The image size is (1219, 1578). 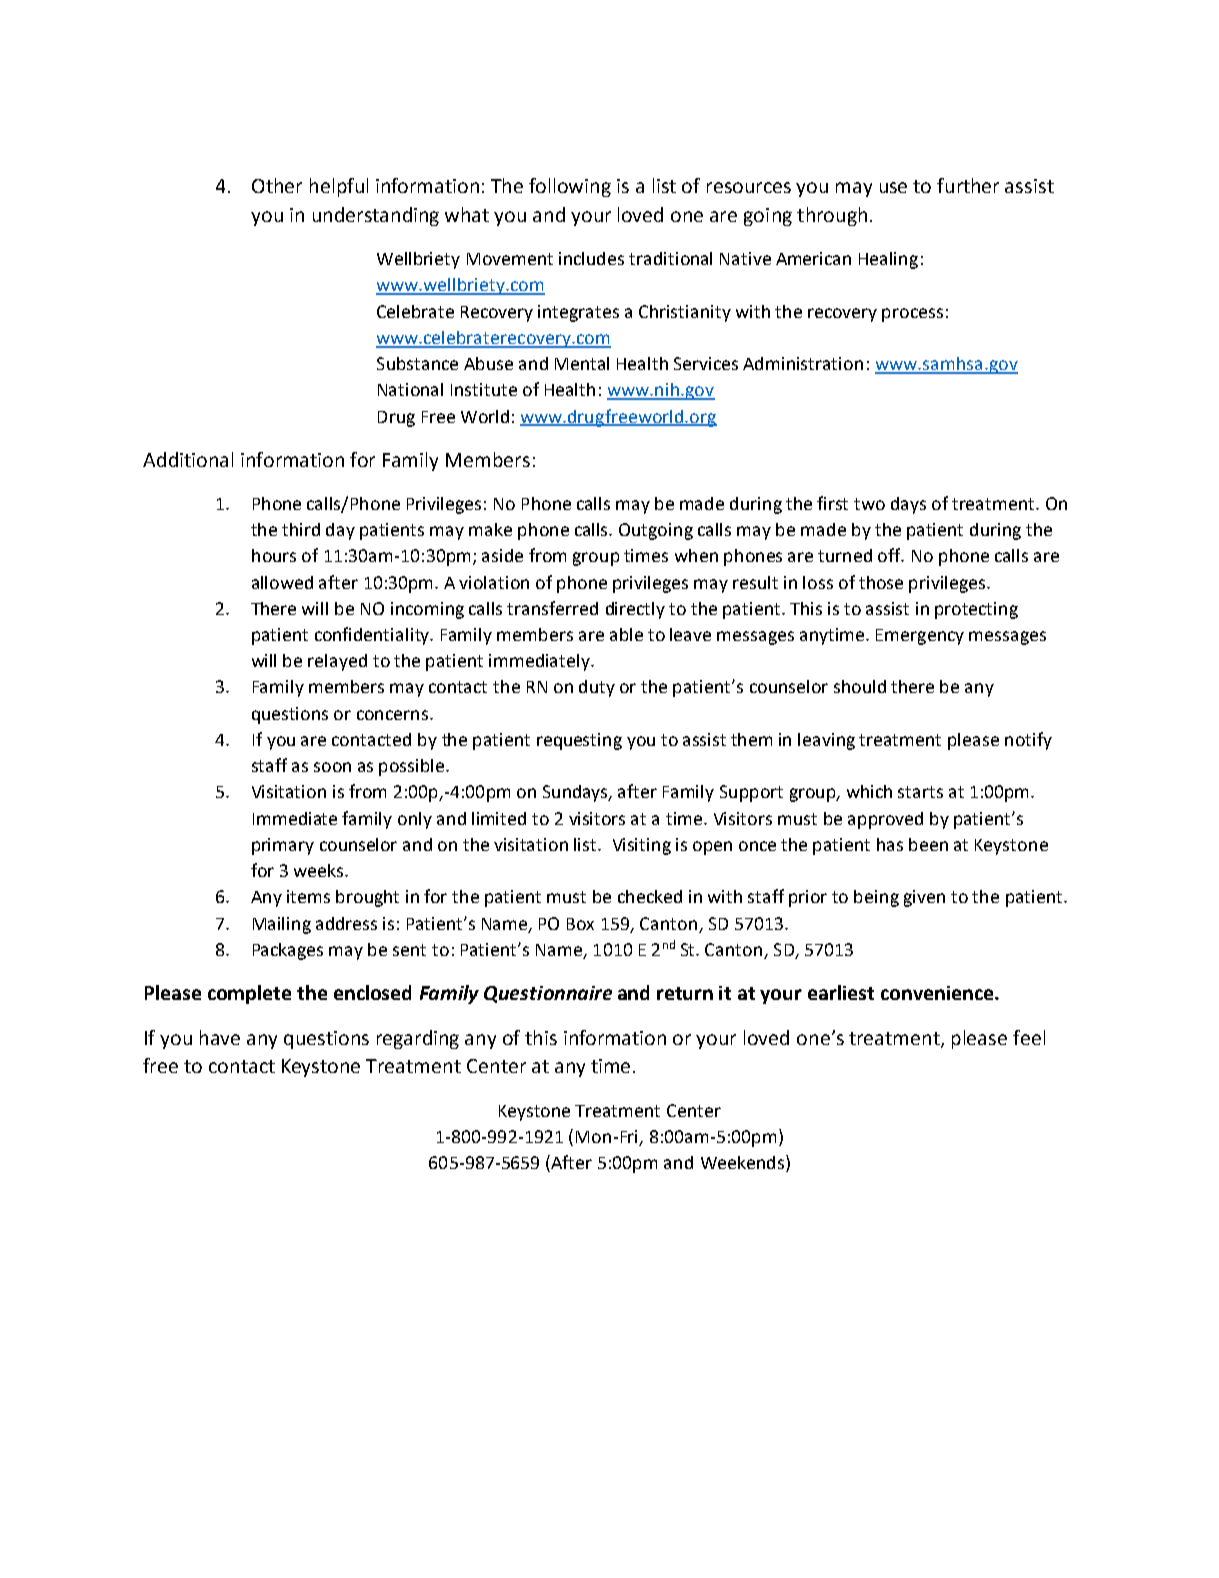 What do you see at coordinates (277, 185) in the page?
I see `Other` at bounding box center [277, 185].
